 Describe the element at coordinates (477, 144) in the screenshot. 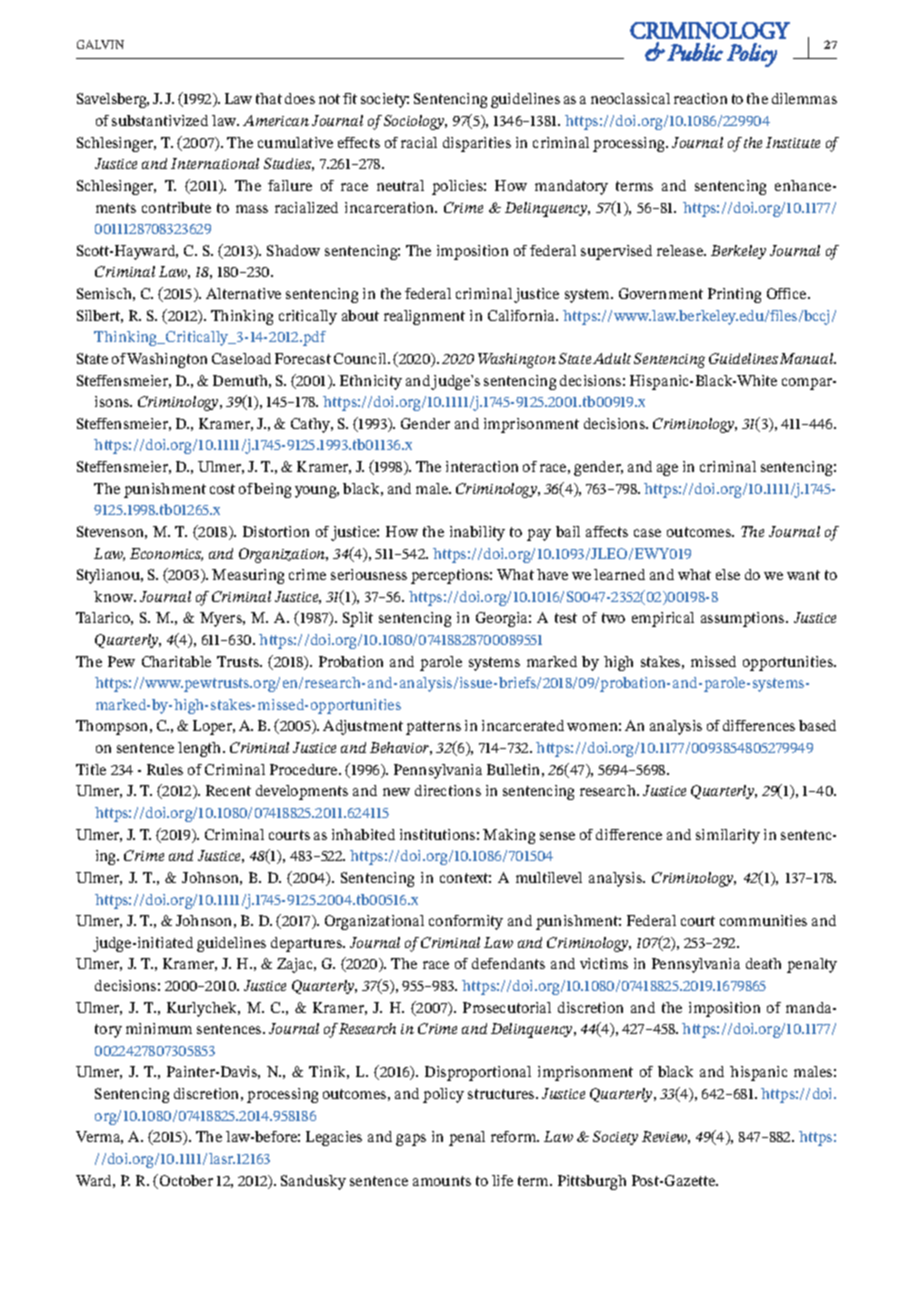

I see `disparities` at that location.
